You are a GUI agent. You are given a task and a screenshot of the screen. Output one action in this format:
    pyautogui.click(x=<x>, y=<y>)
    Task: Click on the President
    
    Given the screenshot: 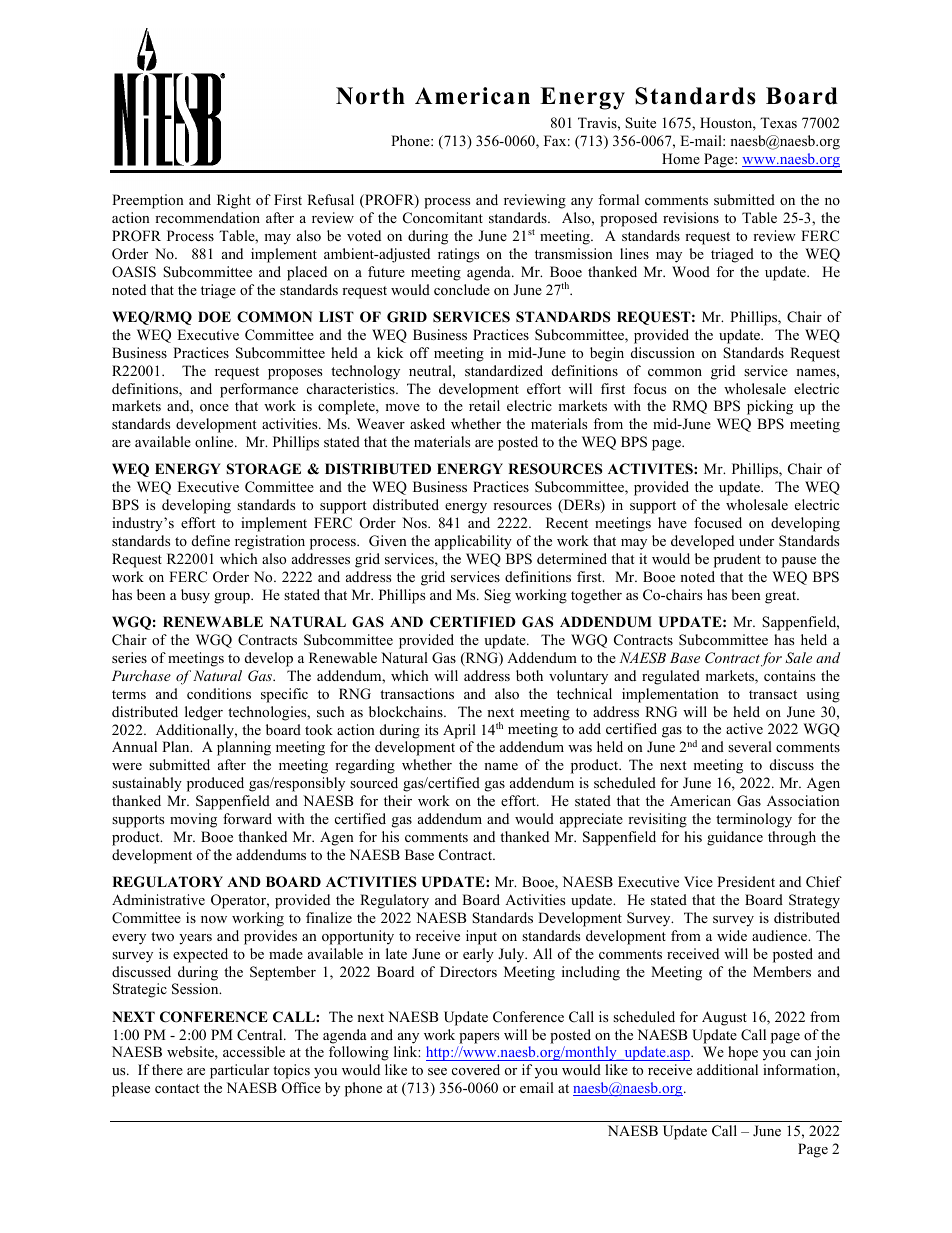 What is the action you would take?
    pyautogui.click(x=746, y=881)
